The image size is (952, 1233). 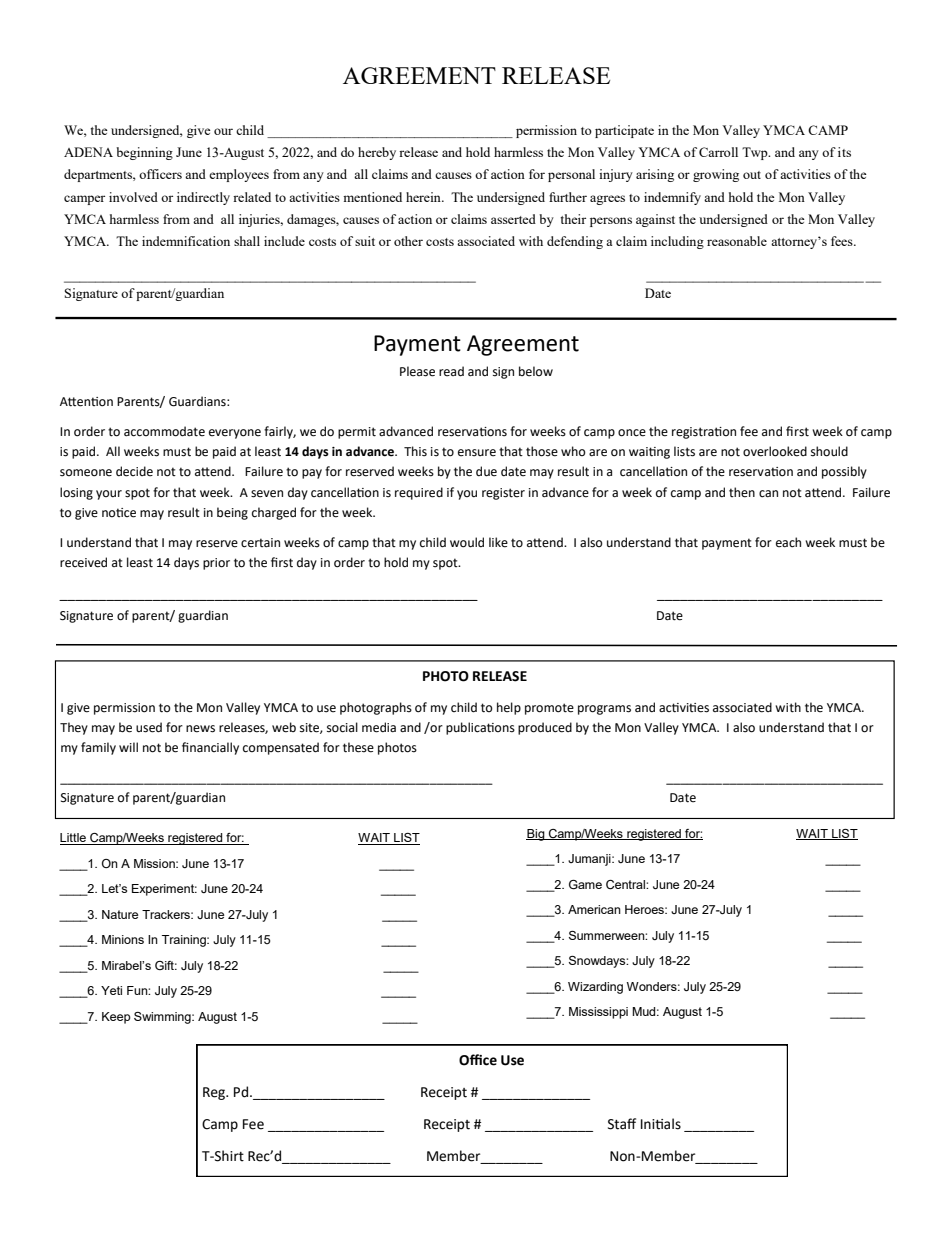 I want to click on Central, so click(x=626, y=885).
